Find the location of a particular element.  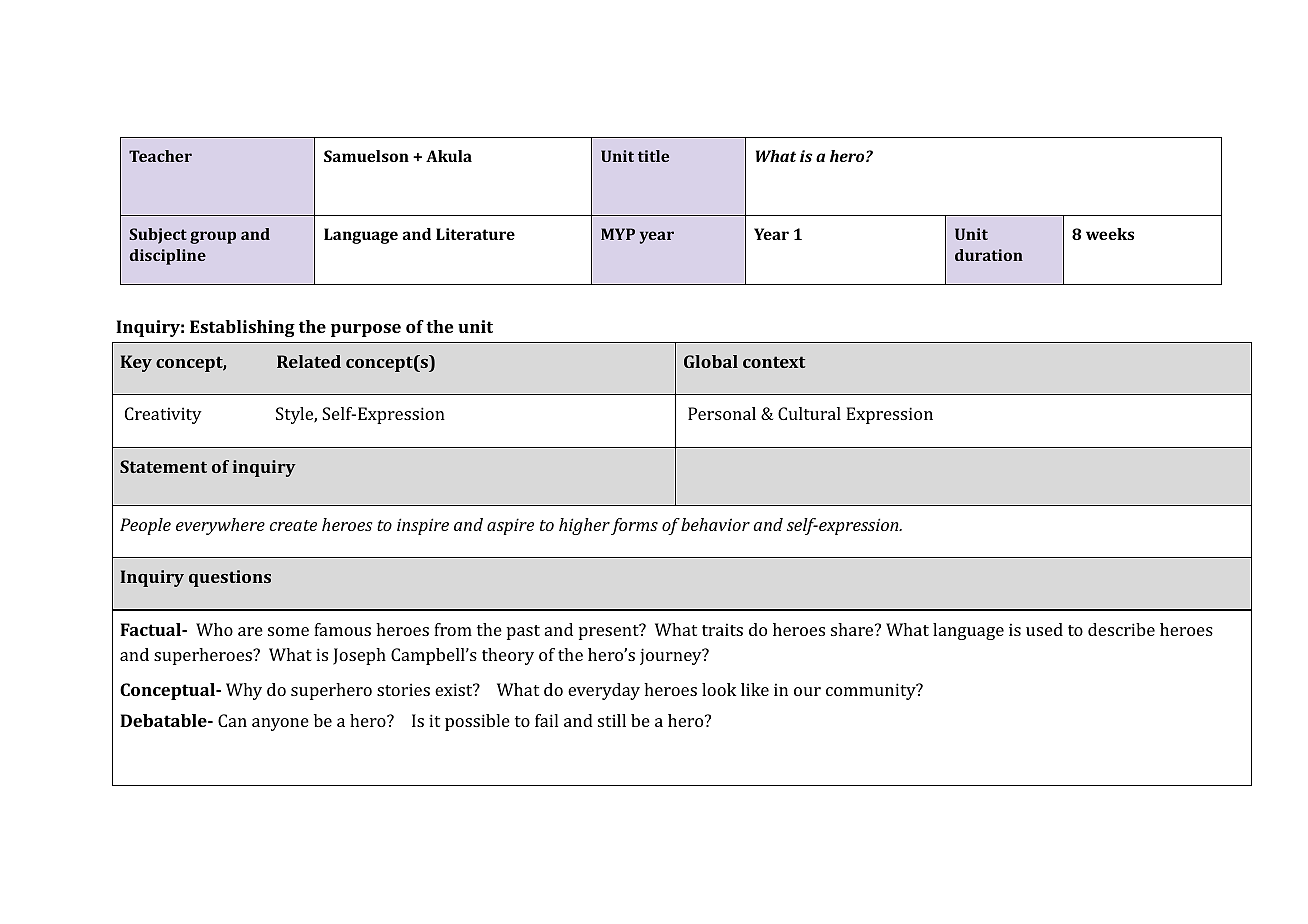

Teacher is located at coordinates (160, 156).
